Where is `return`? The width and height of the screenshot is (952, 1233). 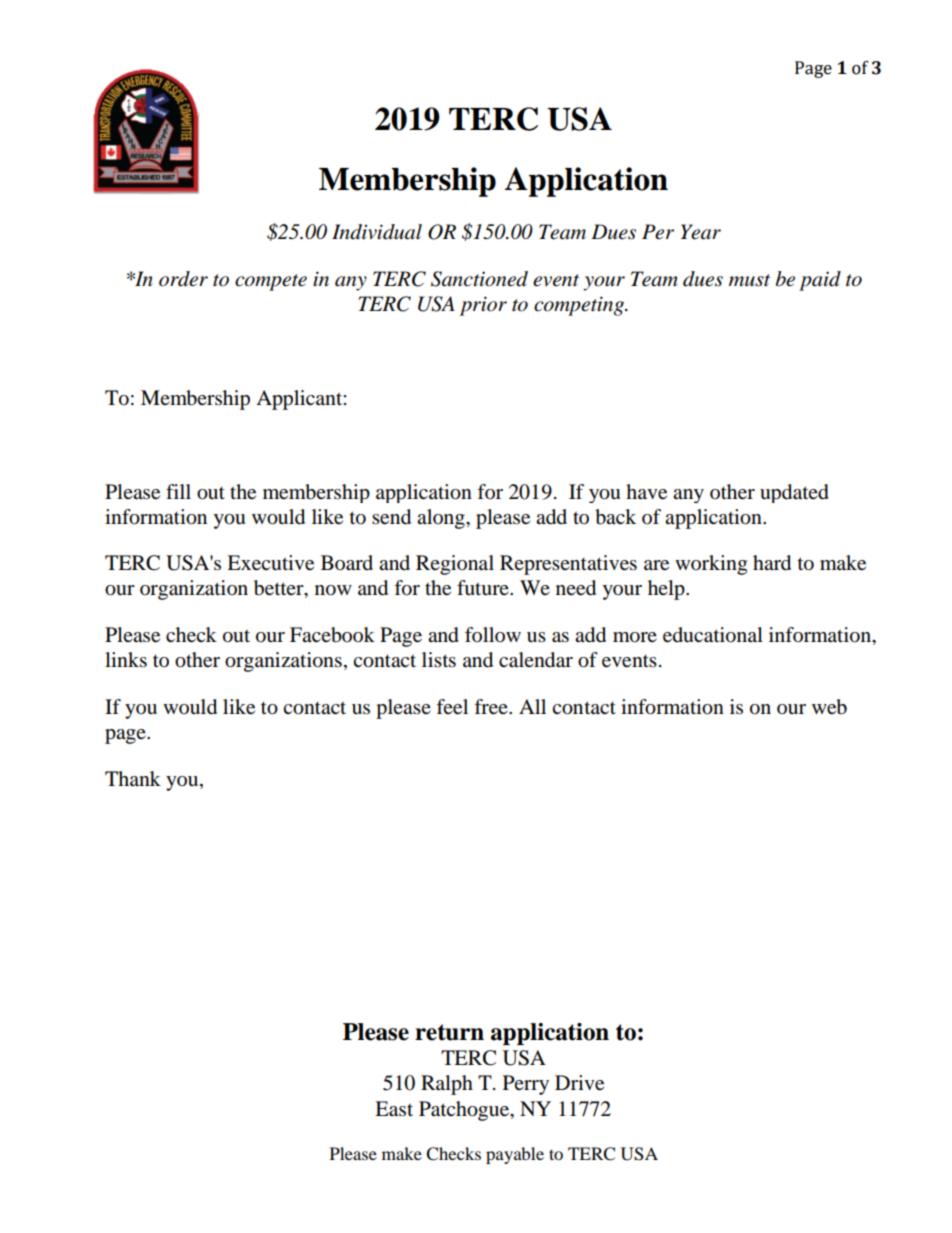
return is located at coordinates (449, 1032).
